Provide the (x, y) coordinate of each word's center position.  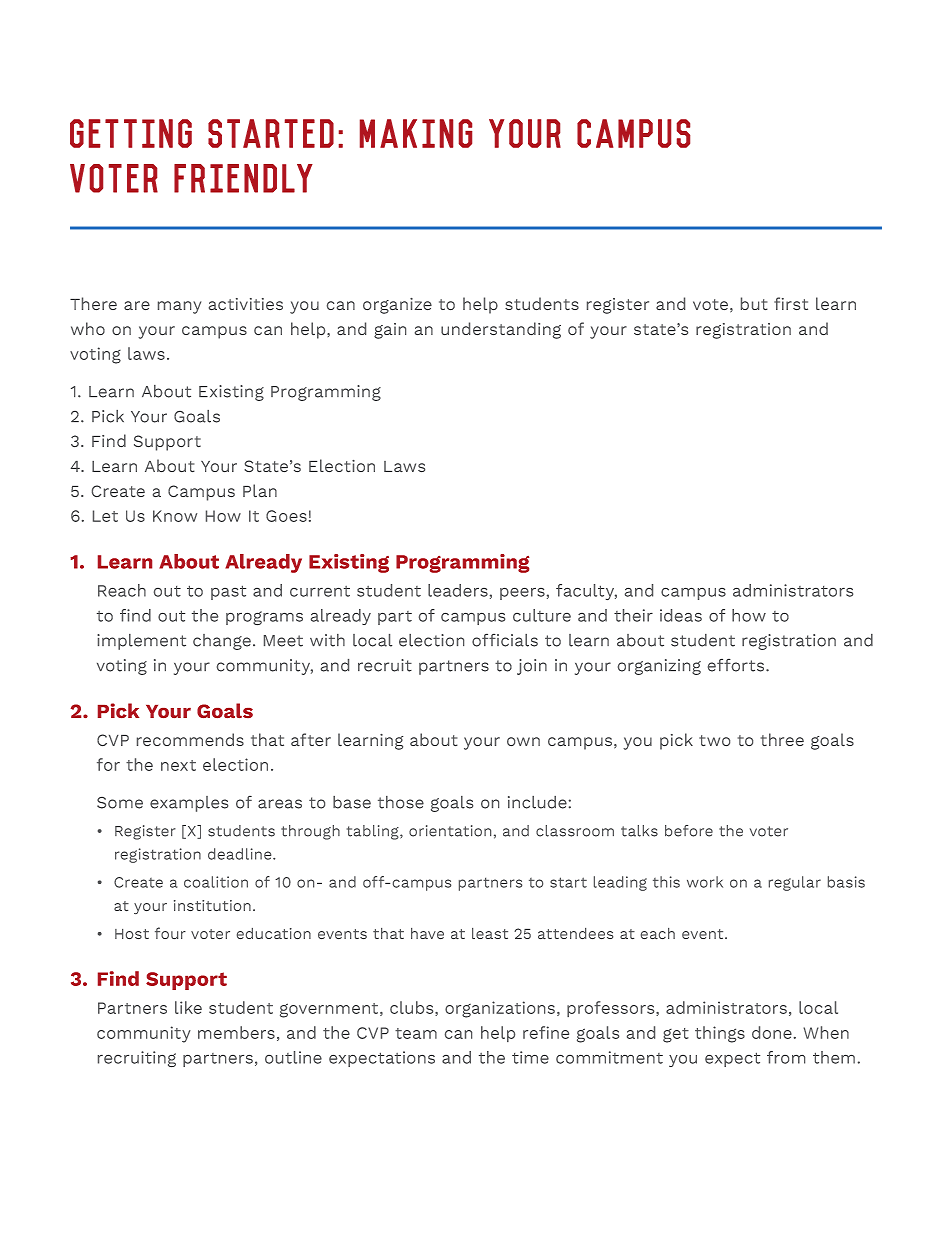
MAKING (416, 133)
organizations (500, 1009)
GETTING (131, 133)
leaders (458, 590)
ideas (681, 615)
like (188, 1007)
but (754, 303)
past (228, 592)
